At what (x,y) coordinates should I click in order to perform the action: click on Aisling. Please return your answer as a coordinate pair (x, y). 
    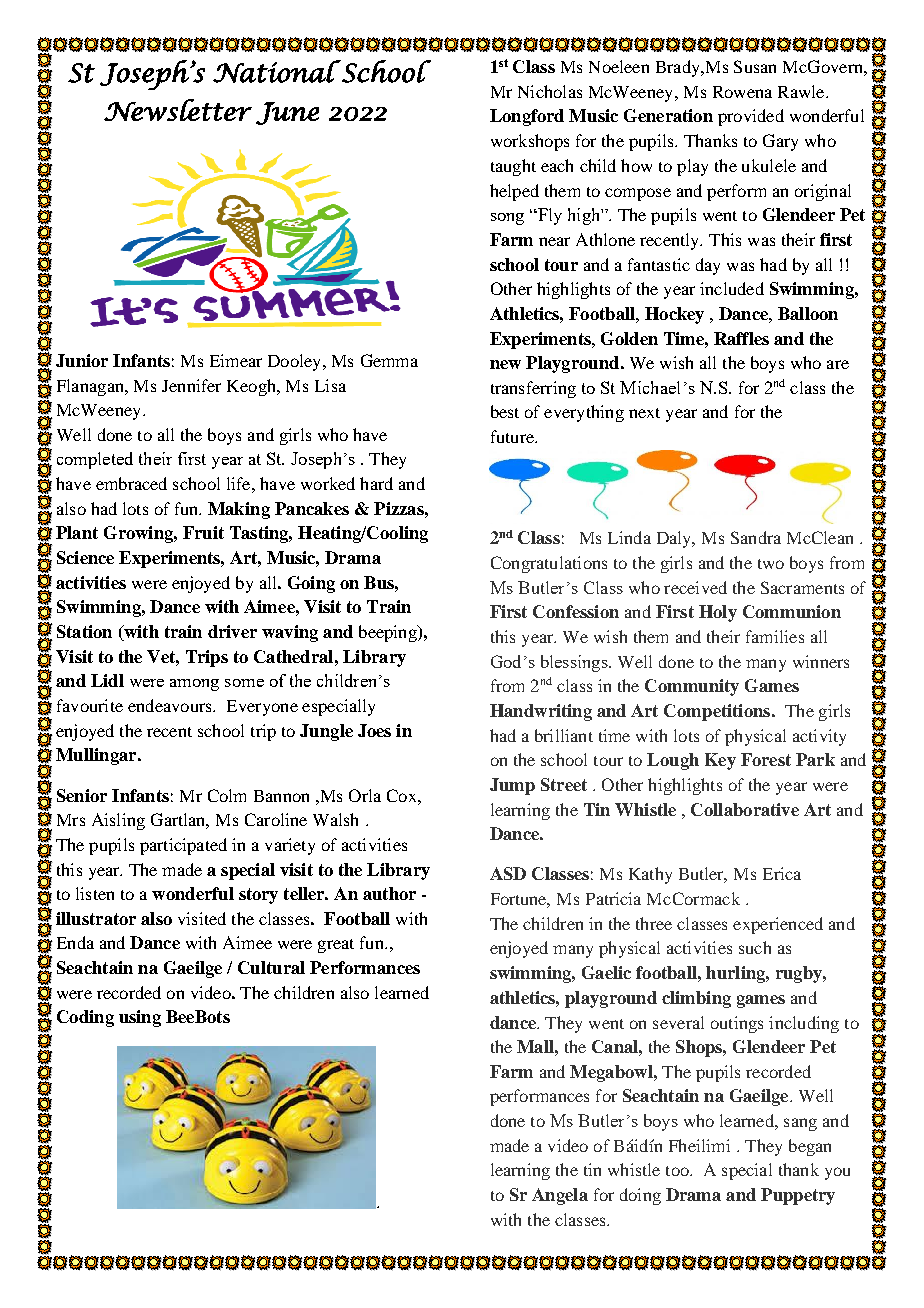
    Looking at the image, I should click on (118, 821).
